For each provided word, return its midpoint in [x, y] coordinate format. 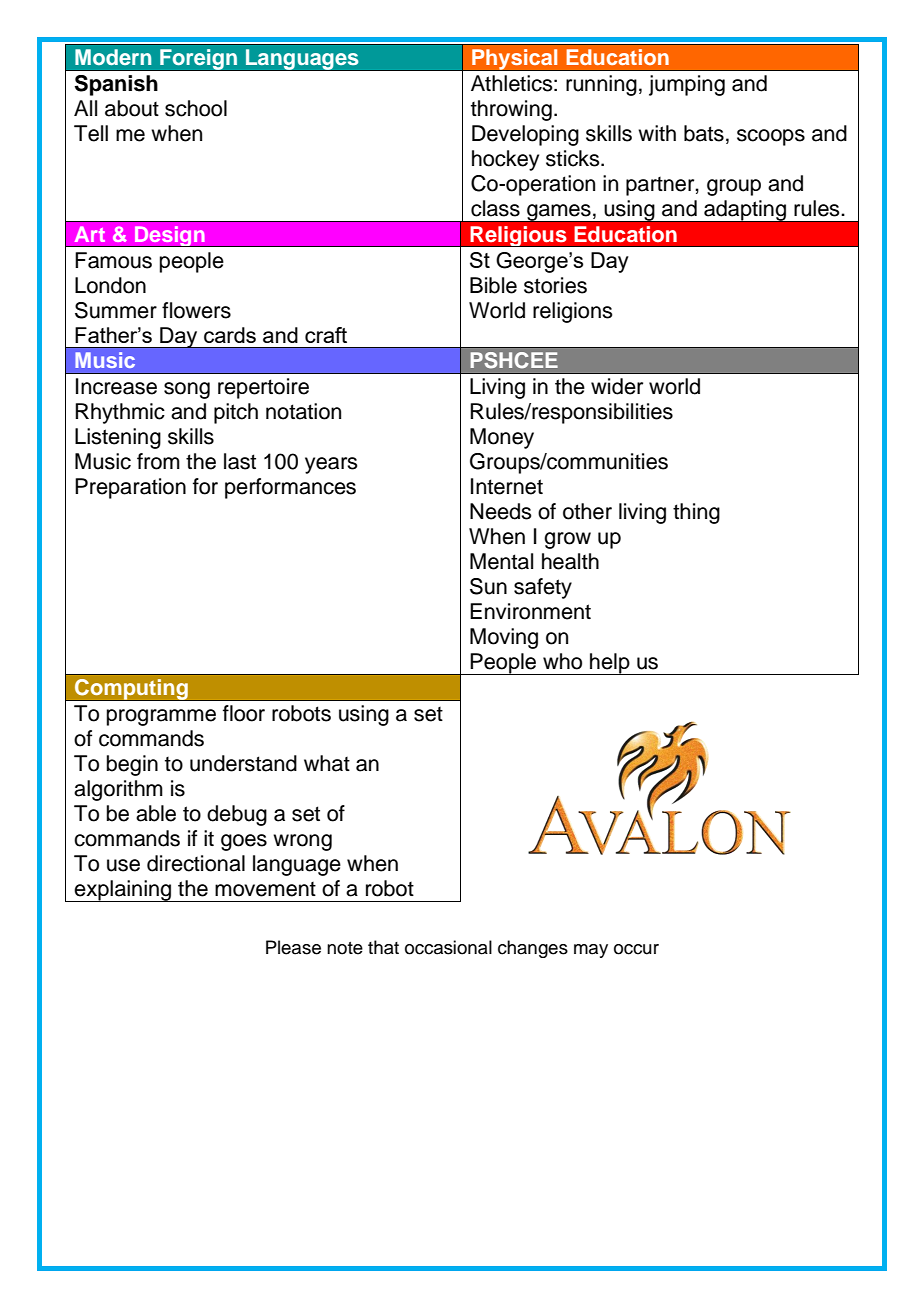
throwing [511, 110]
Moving [504, 638]
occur [636, 949]
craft [326, 335]
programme [161, 717]
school [196, 108]
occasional [448, 947]
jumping [687, 85]
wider [617, 386]
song [187, 390]
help [610, 664]
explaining [123, 891]
